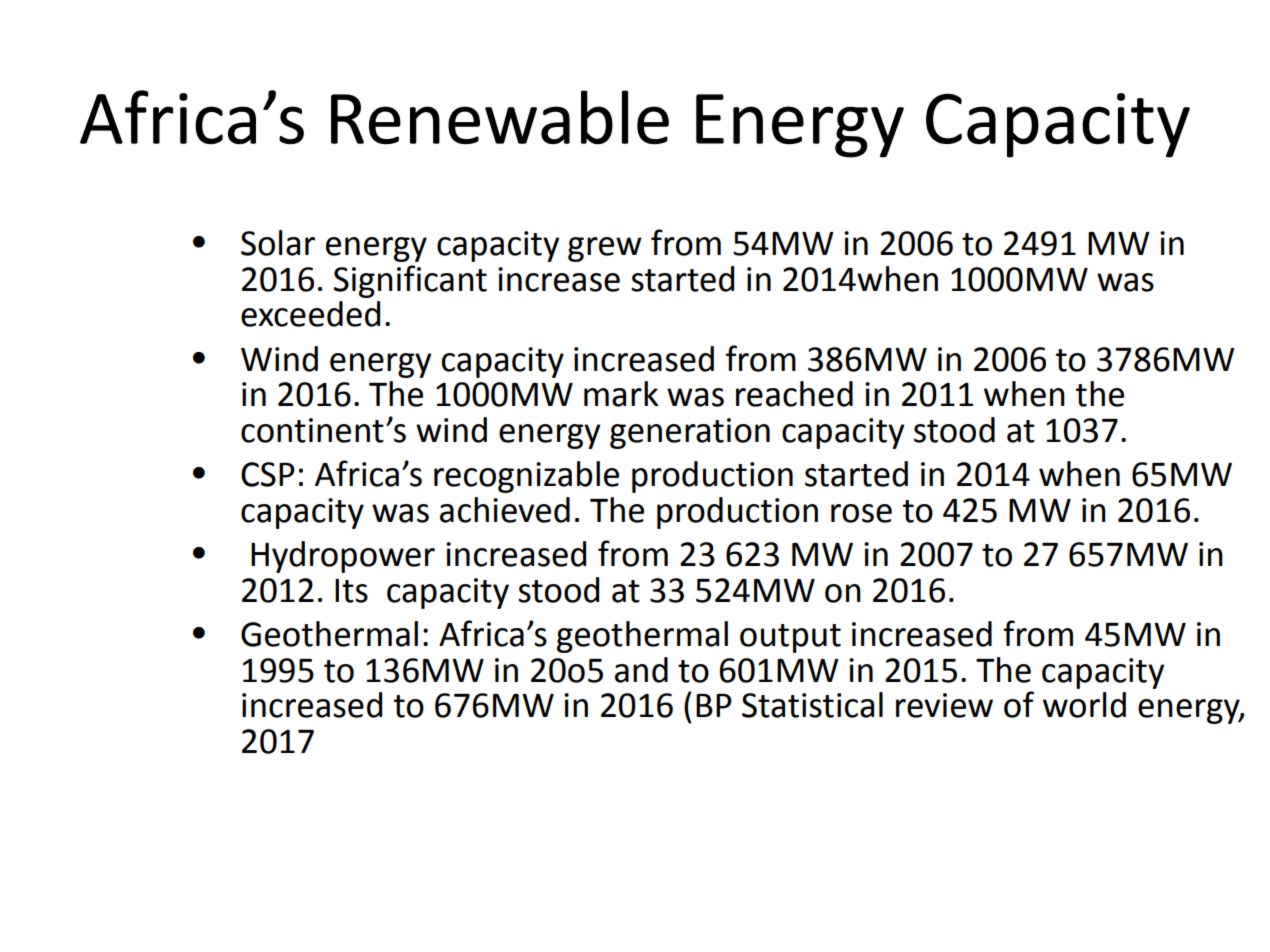  I want to click on recognizable, so click(526, 477).
